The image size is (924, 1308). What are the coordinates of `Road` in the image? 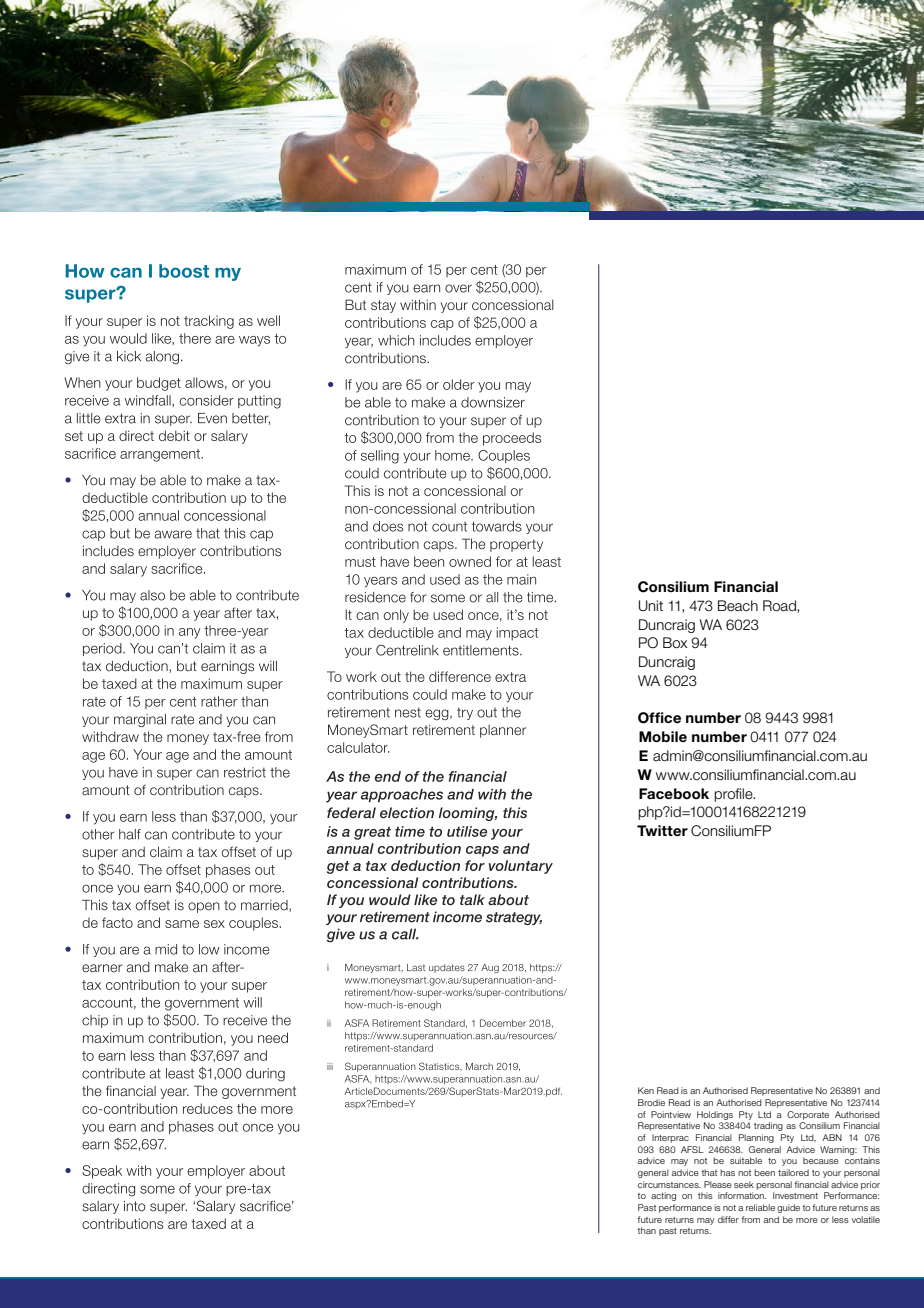 It's located at (780, 606).
